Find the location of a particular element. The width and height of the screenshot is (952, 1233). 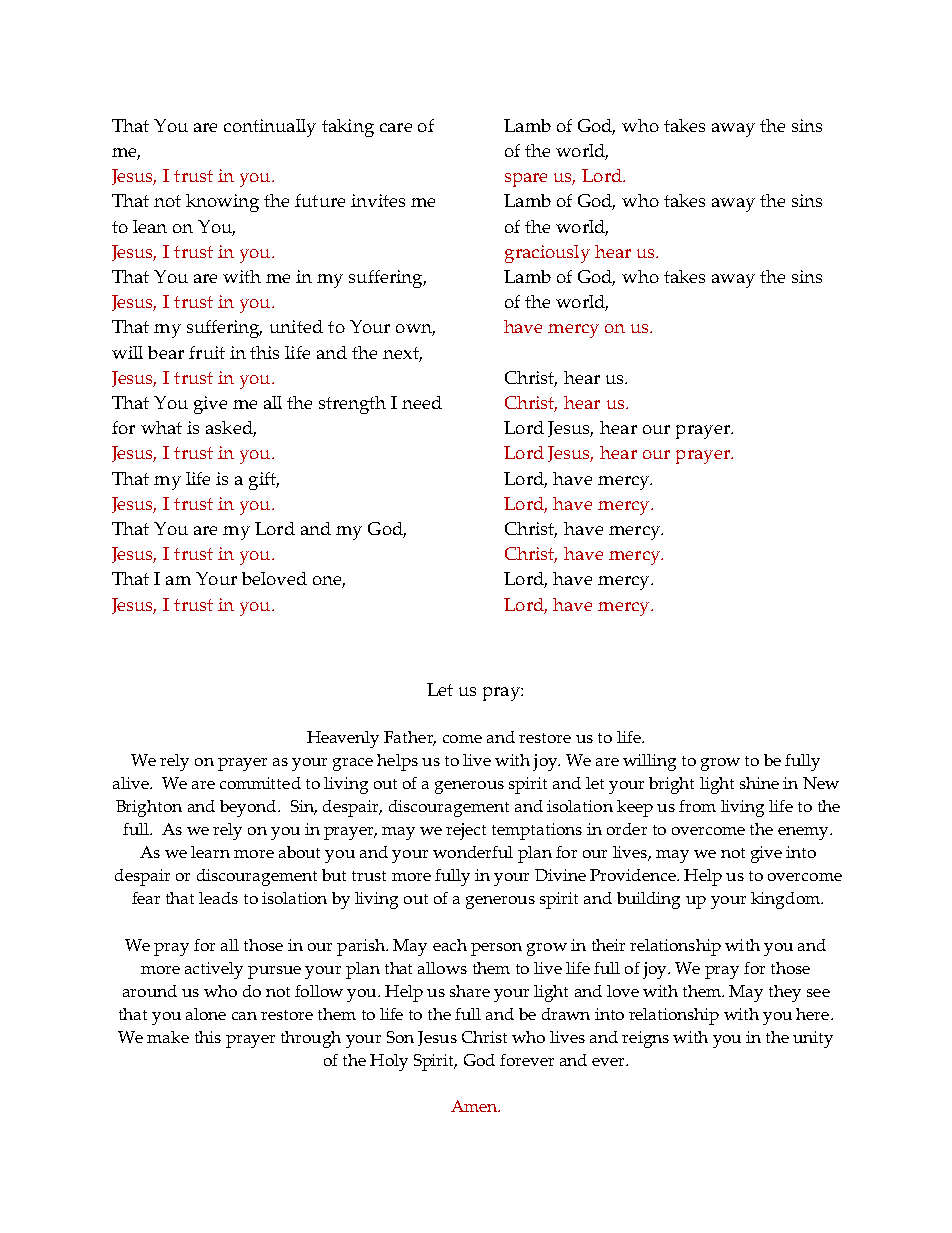

shine is located at coordinates (759, 783).
